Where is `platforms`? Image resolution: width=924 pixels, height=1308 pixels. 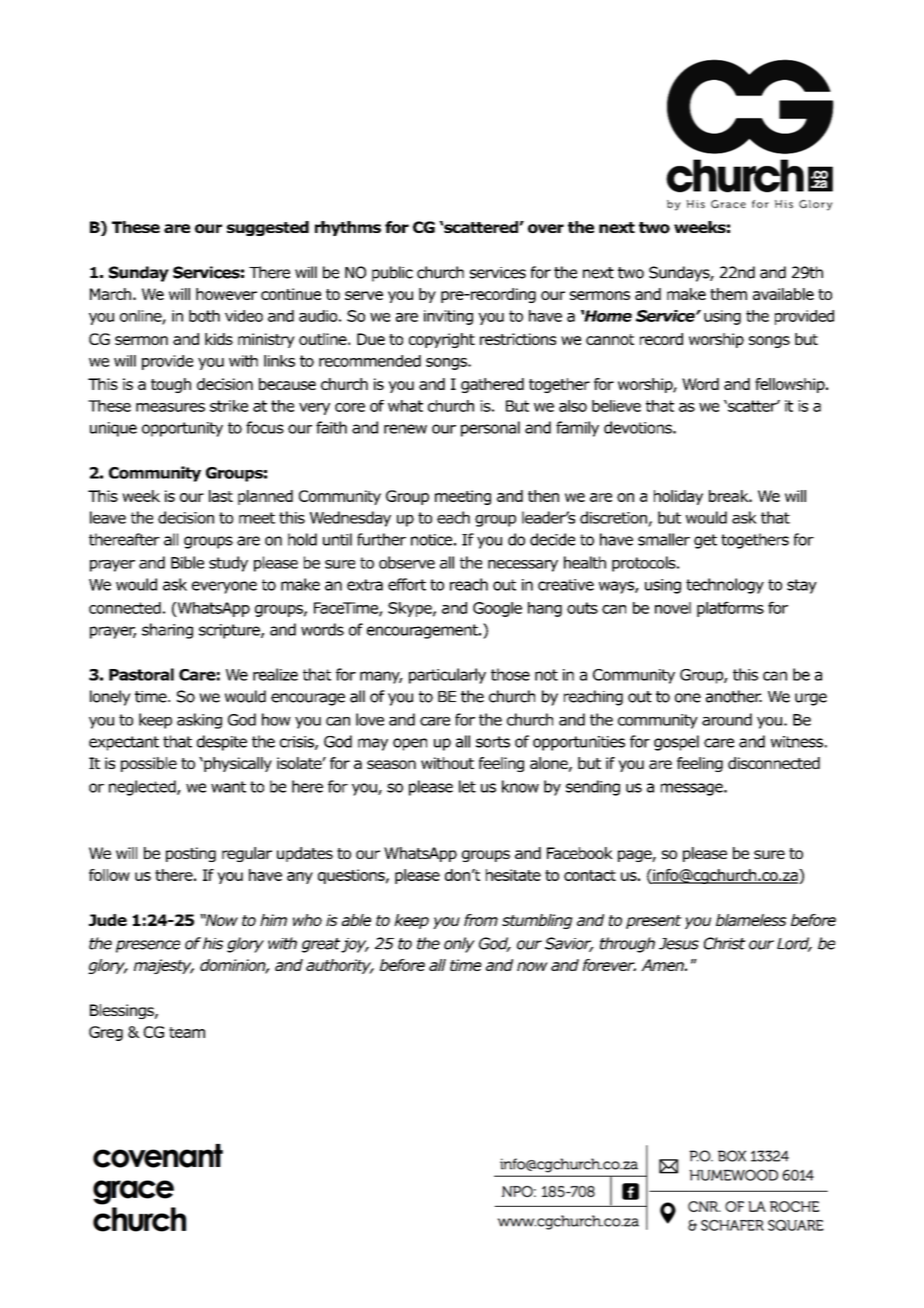 platforms is located at coordinates (730, 609).
